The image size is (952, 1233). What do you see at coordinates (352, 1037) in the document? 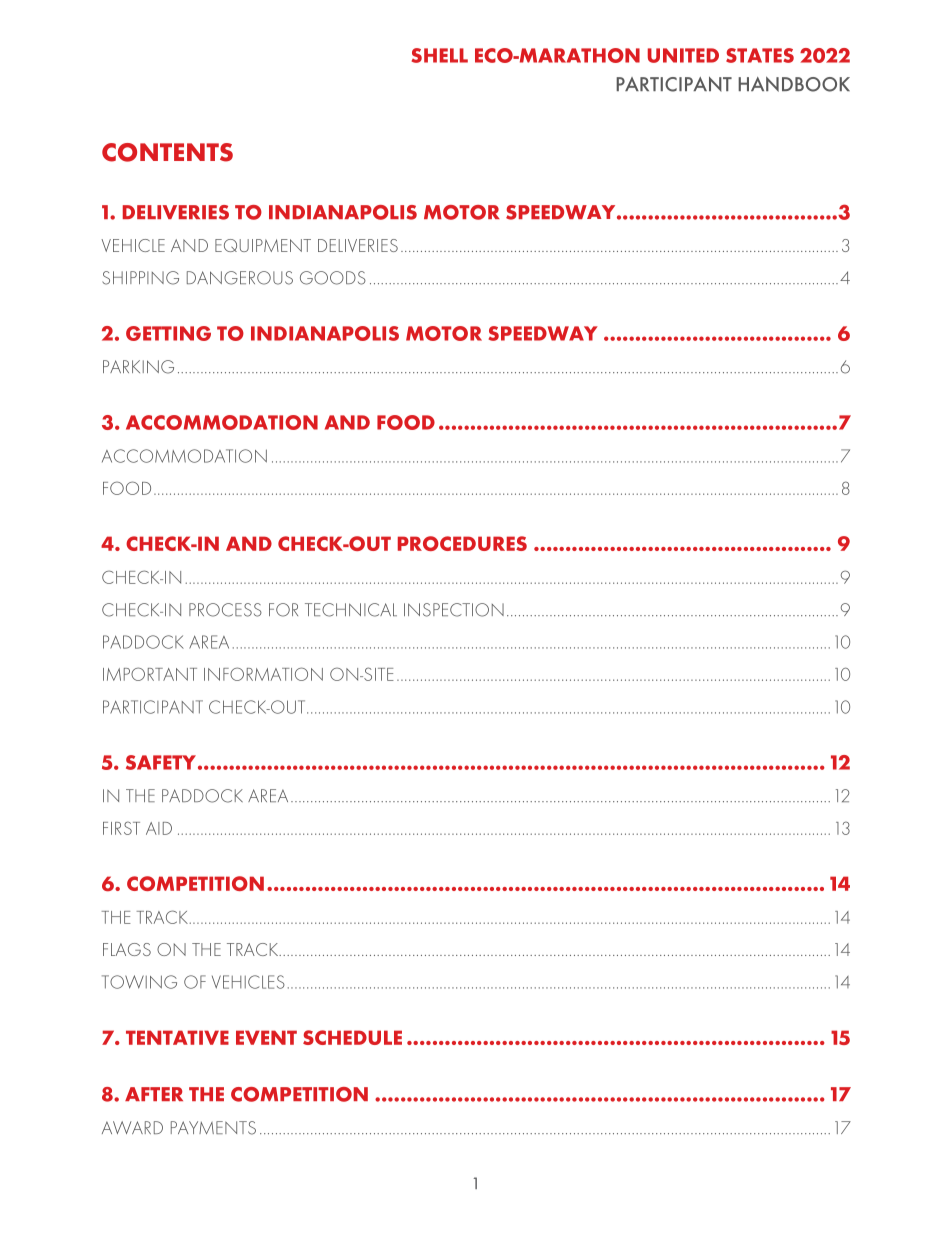
I see `SCHEDULE` at bounding box center [352, 1037].
